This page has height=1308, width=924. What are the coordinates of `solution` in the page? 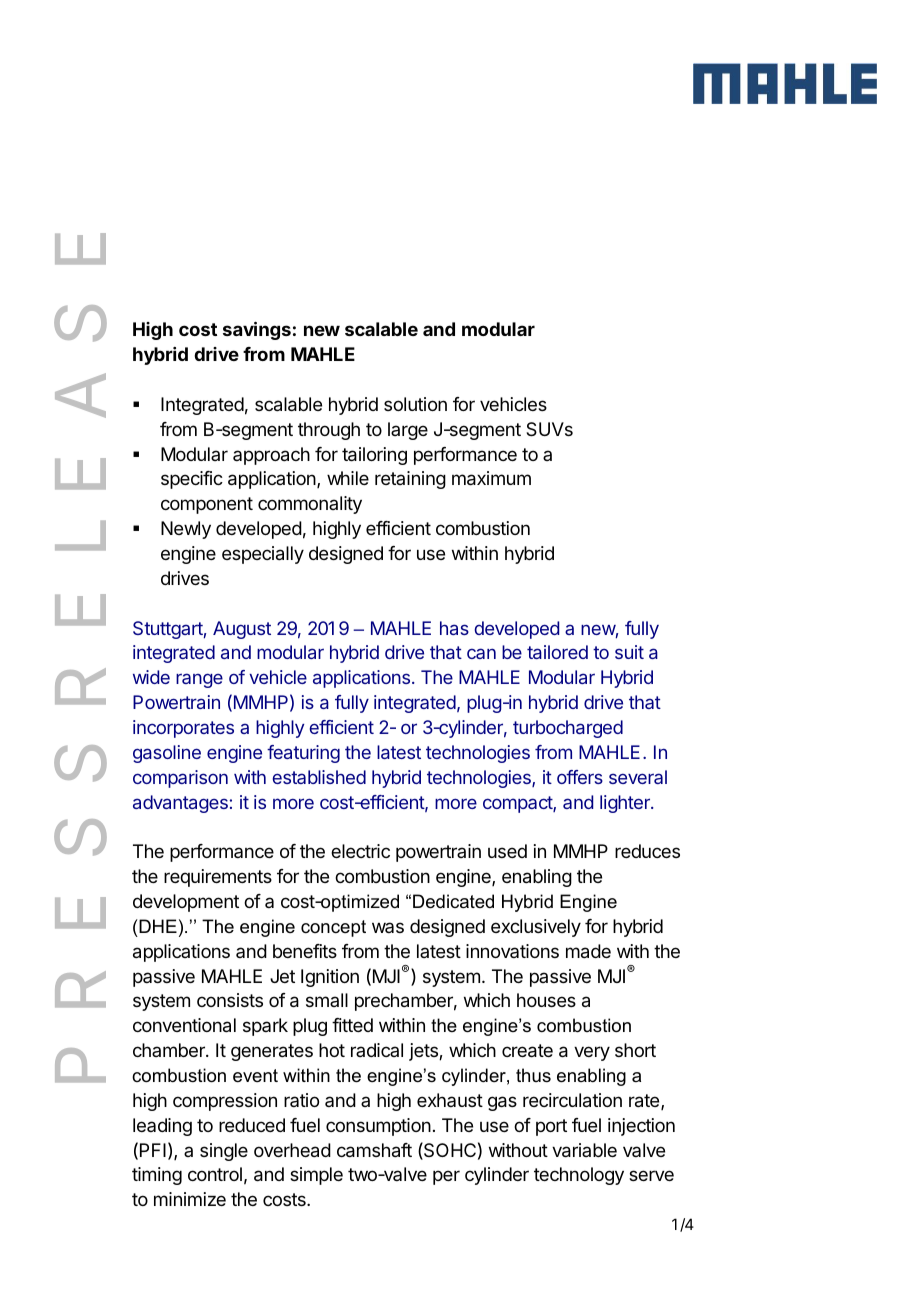 It's located at (415, 404).
